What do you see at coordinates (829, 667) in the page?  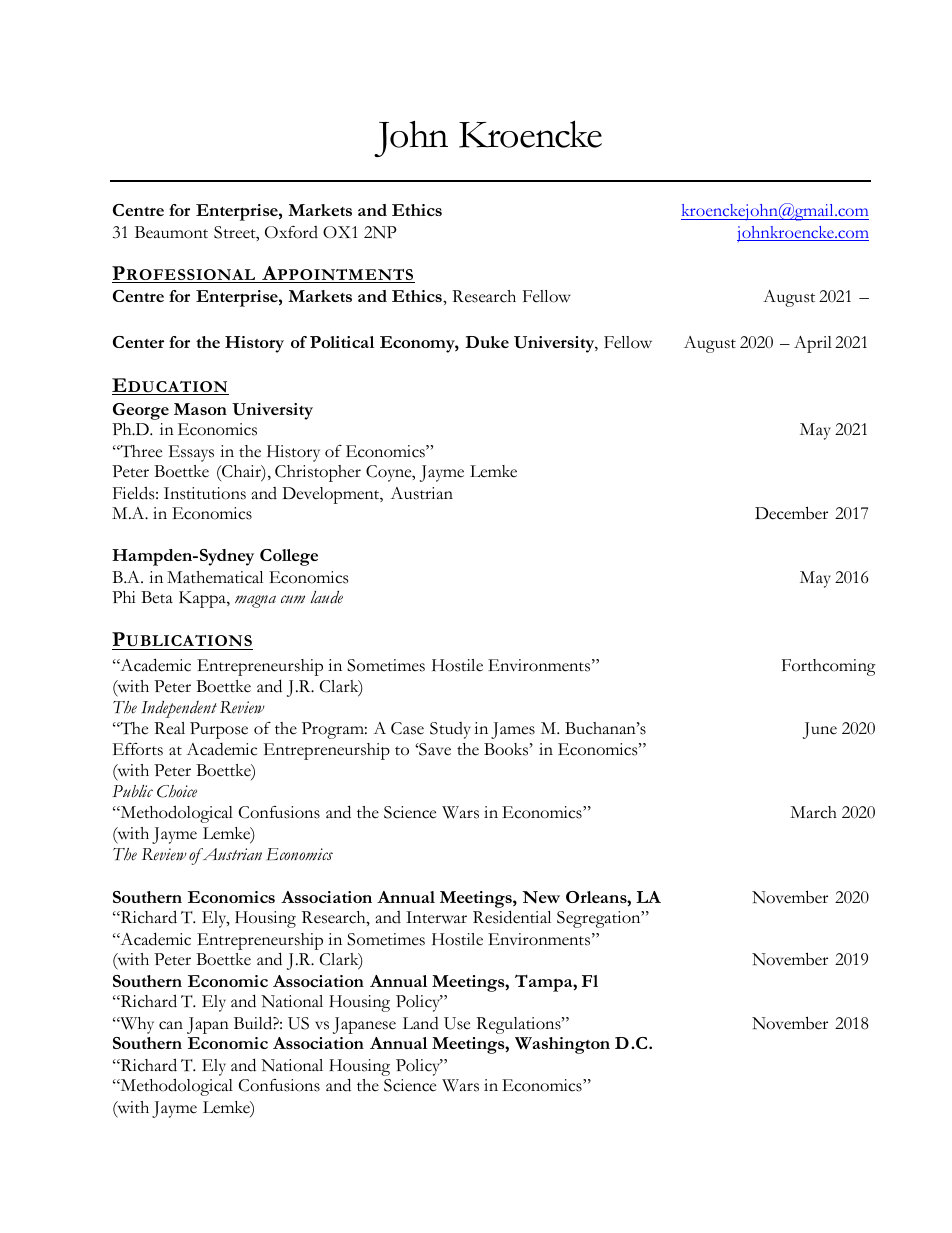 I see `Forthcoming` at bounding box center [829, 667].
